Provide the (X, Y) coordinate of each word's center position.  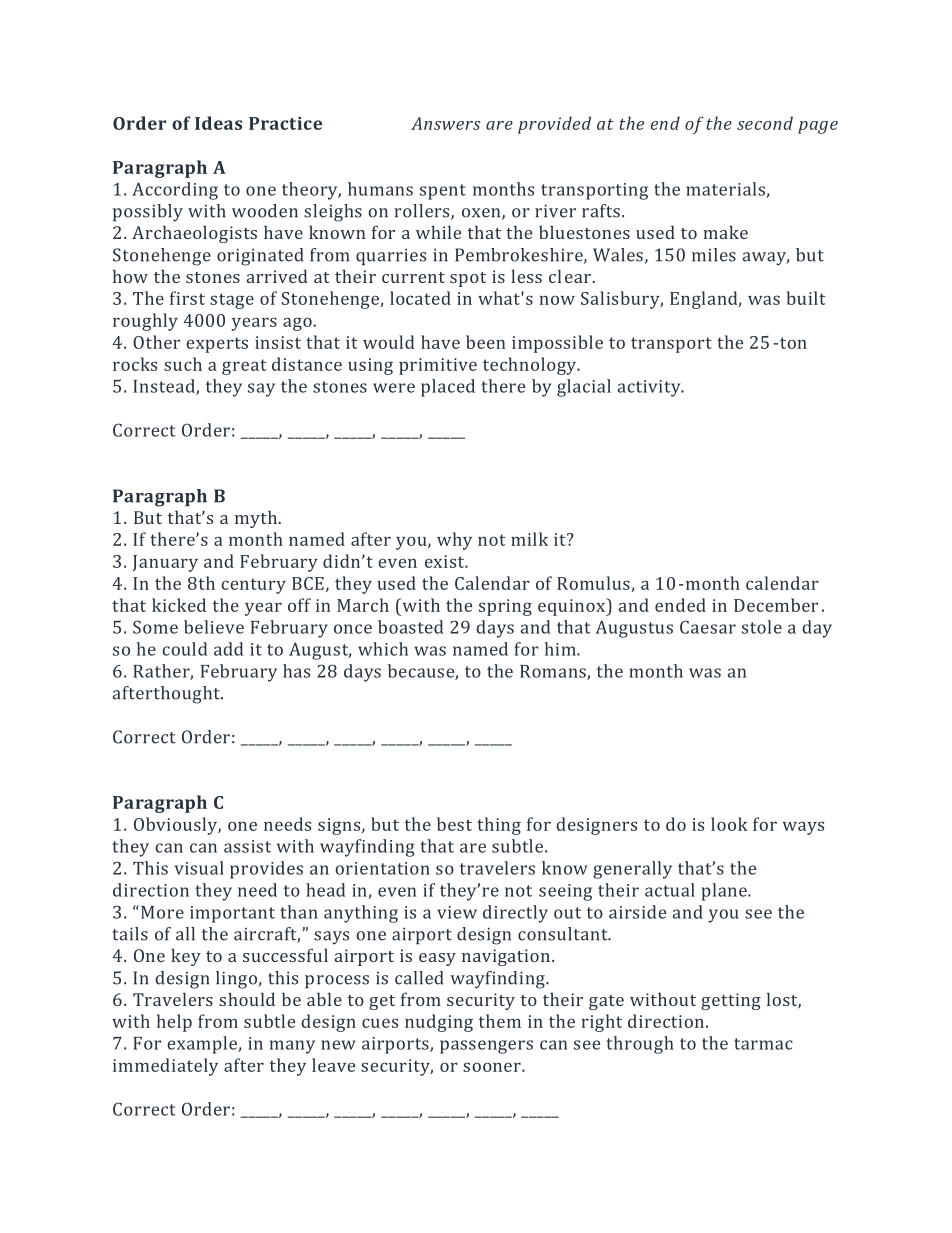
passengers (486, 1047)
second (765, 123)
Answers (446, 123)
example (203, 1045)
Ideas (218, 123)
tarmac (763, 1044)
